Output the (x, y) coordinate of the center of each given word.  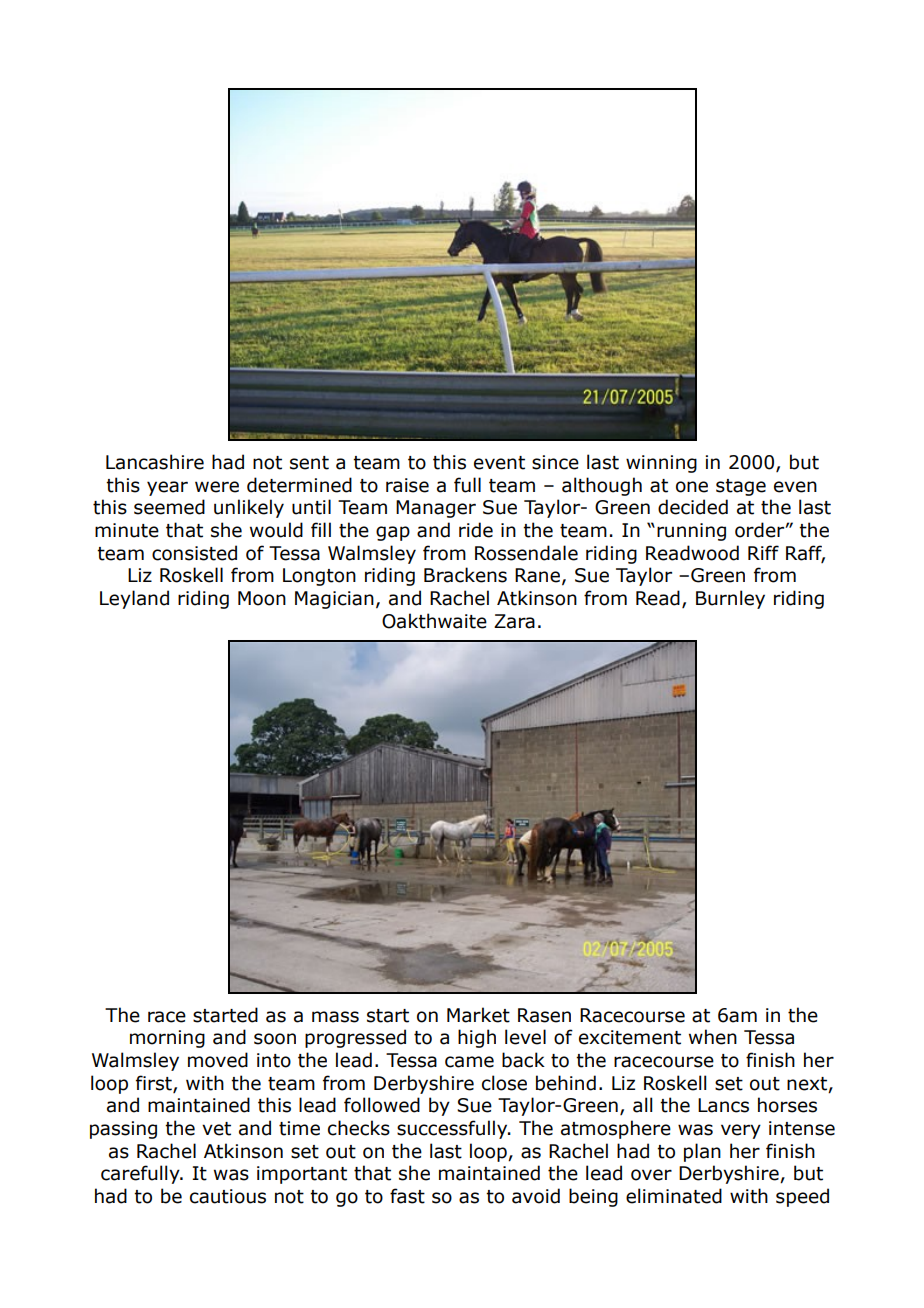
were (217, 487)
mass (335, 1017)
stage (741, 487)
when (713, 1037)
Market (478, 1015)
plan (702, 1152)
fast (407, 1196)
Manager (436, 509)
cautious (228, 1196)
